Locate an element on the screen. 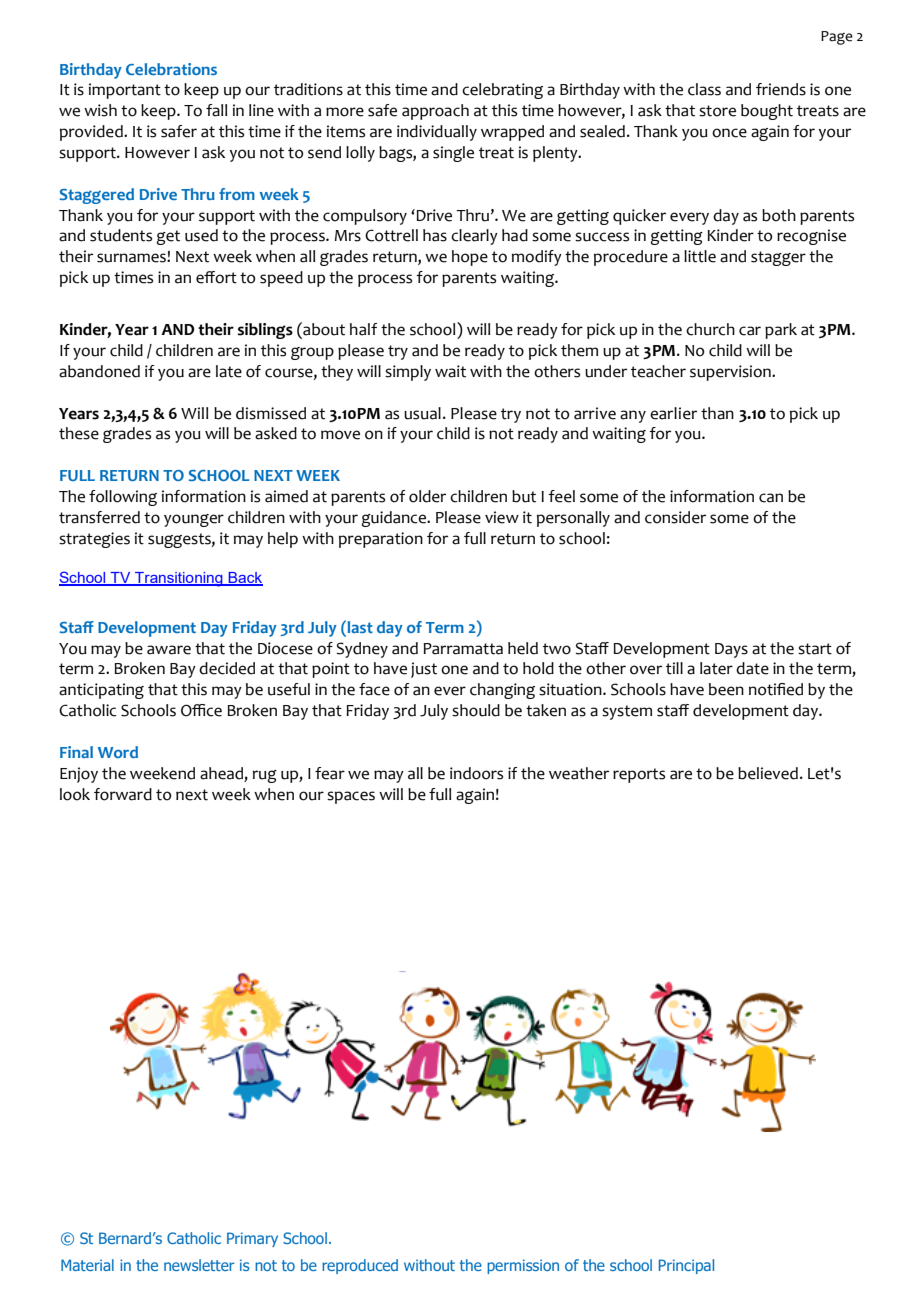 The height and width of the screenshot is (1308, 924). Days is located at coordinates (731, 650).
